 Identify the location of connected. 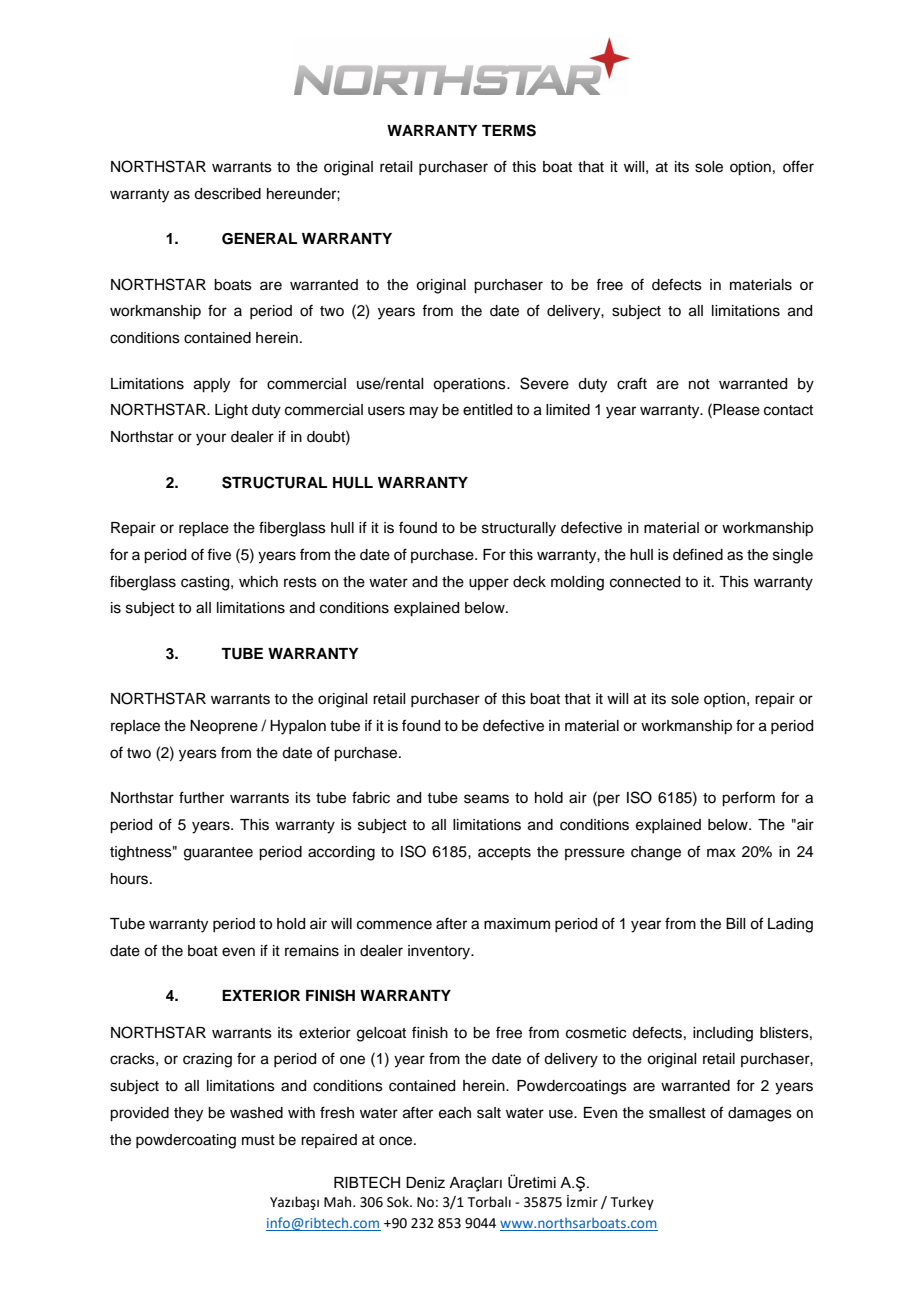
(645, 582).
